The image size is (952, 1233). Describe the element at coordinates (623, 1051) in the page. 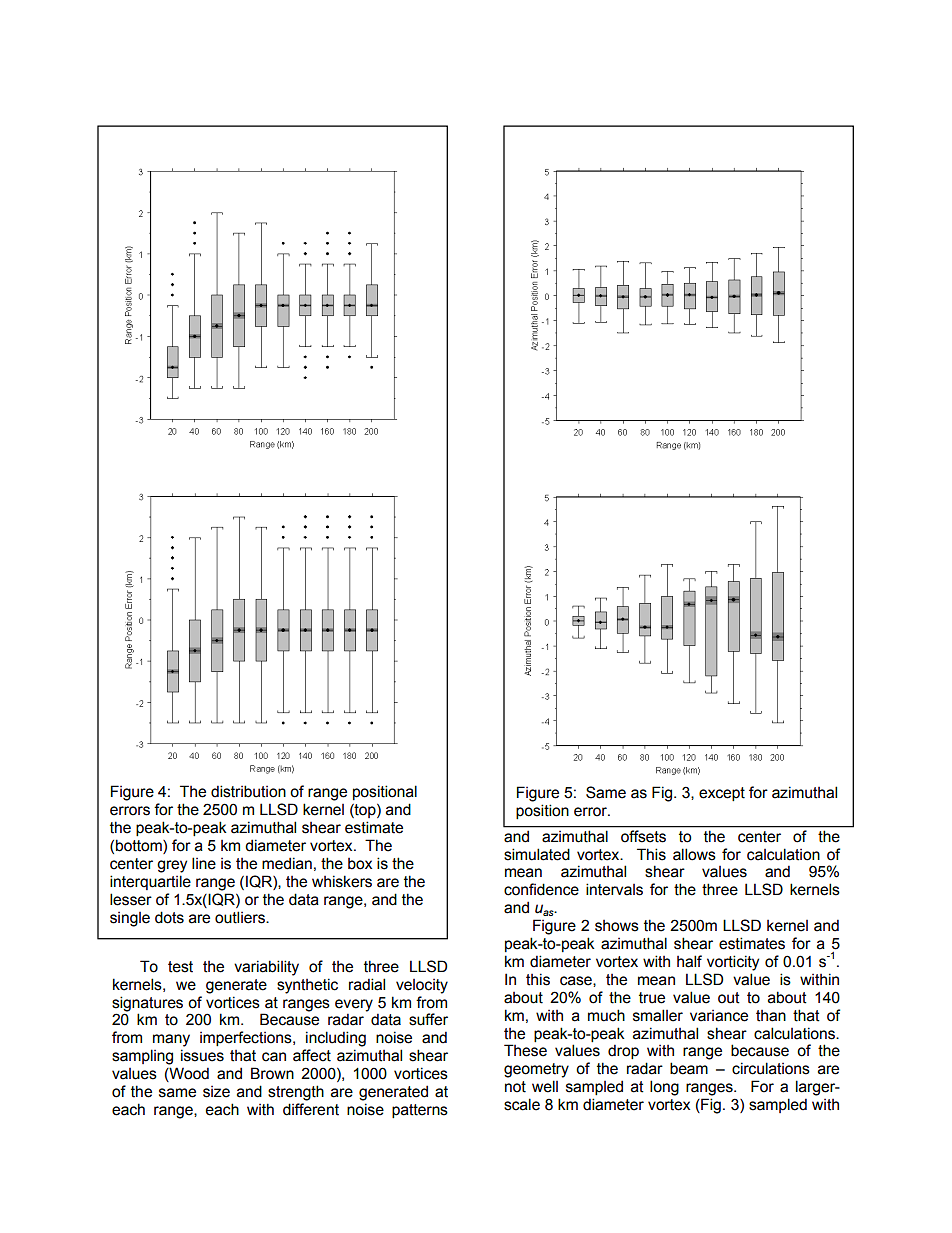

I see `drop` at that location.
